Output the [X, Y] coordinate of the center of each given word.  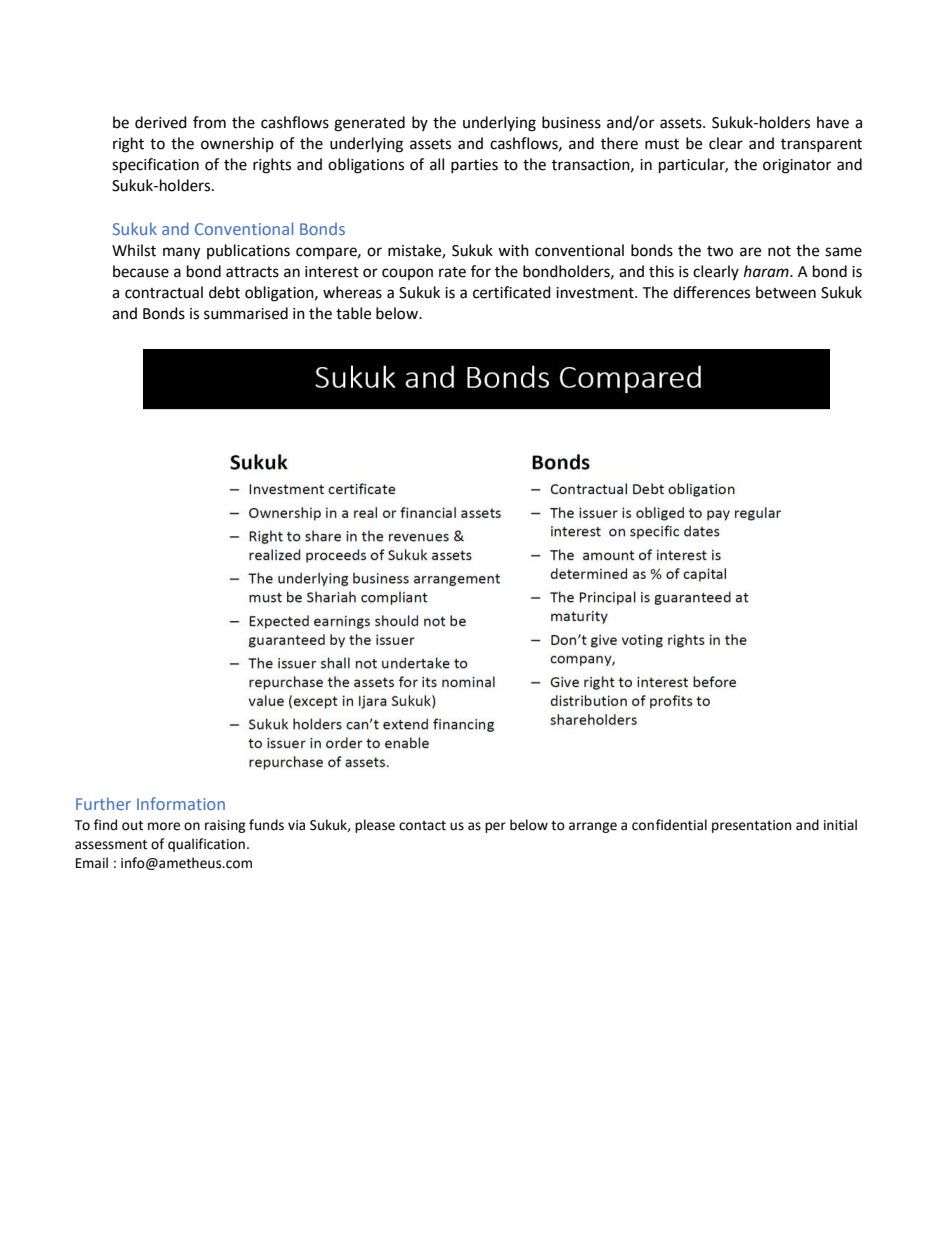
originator [797, 166]
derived [161, 122]
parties [474, 166]
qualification [206, 845]
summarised [246, 313]
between [786, 292]
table [353, 313]
